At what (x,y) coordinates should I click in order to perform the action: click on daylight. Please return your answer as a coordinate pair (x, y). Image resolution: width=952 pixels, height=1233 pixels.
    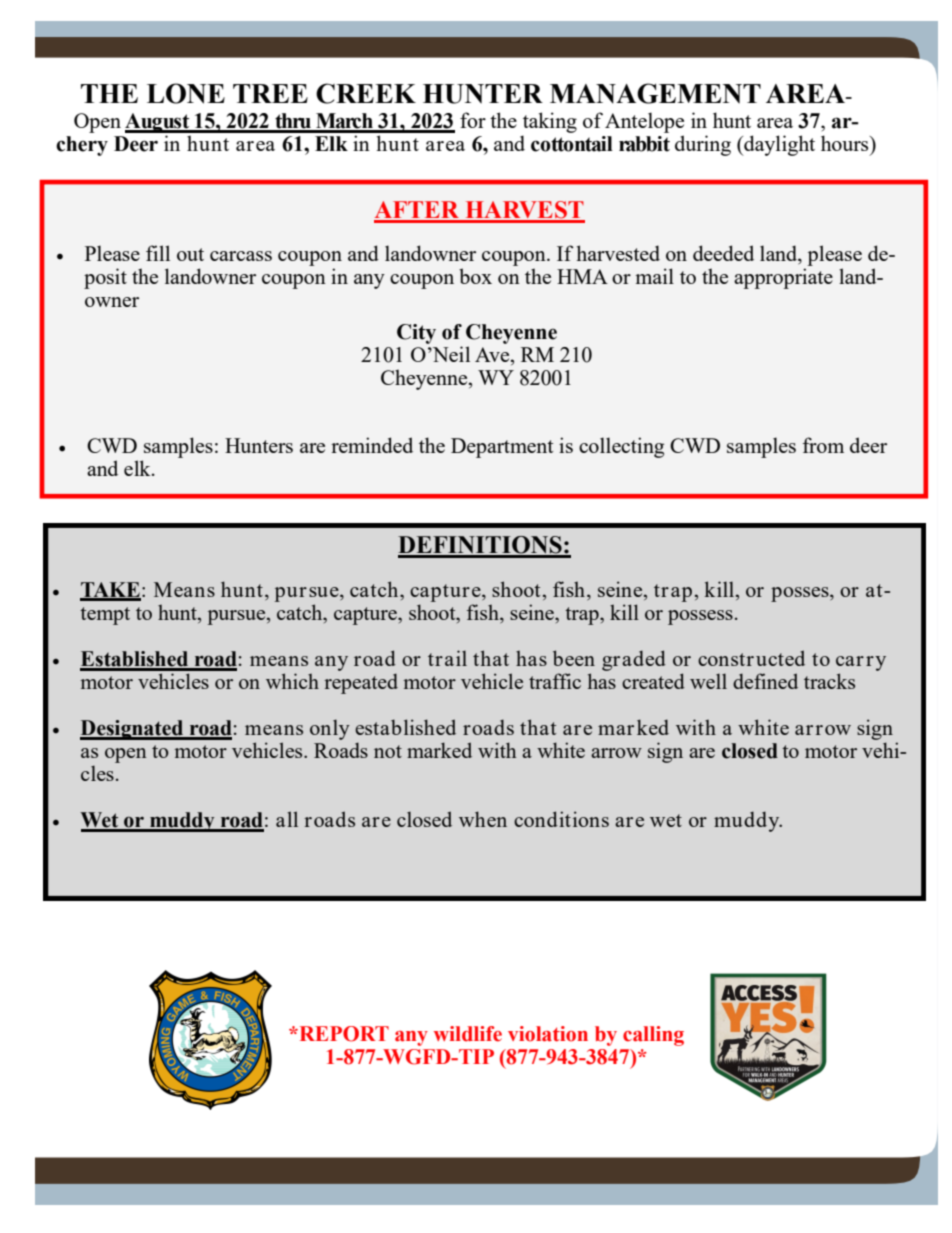
    Looking at the image, I should click on (778, 145).
